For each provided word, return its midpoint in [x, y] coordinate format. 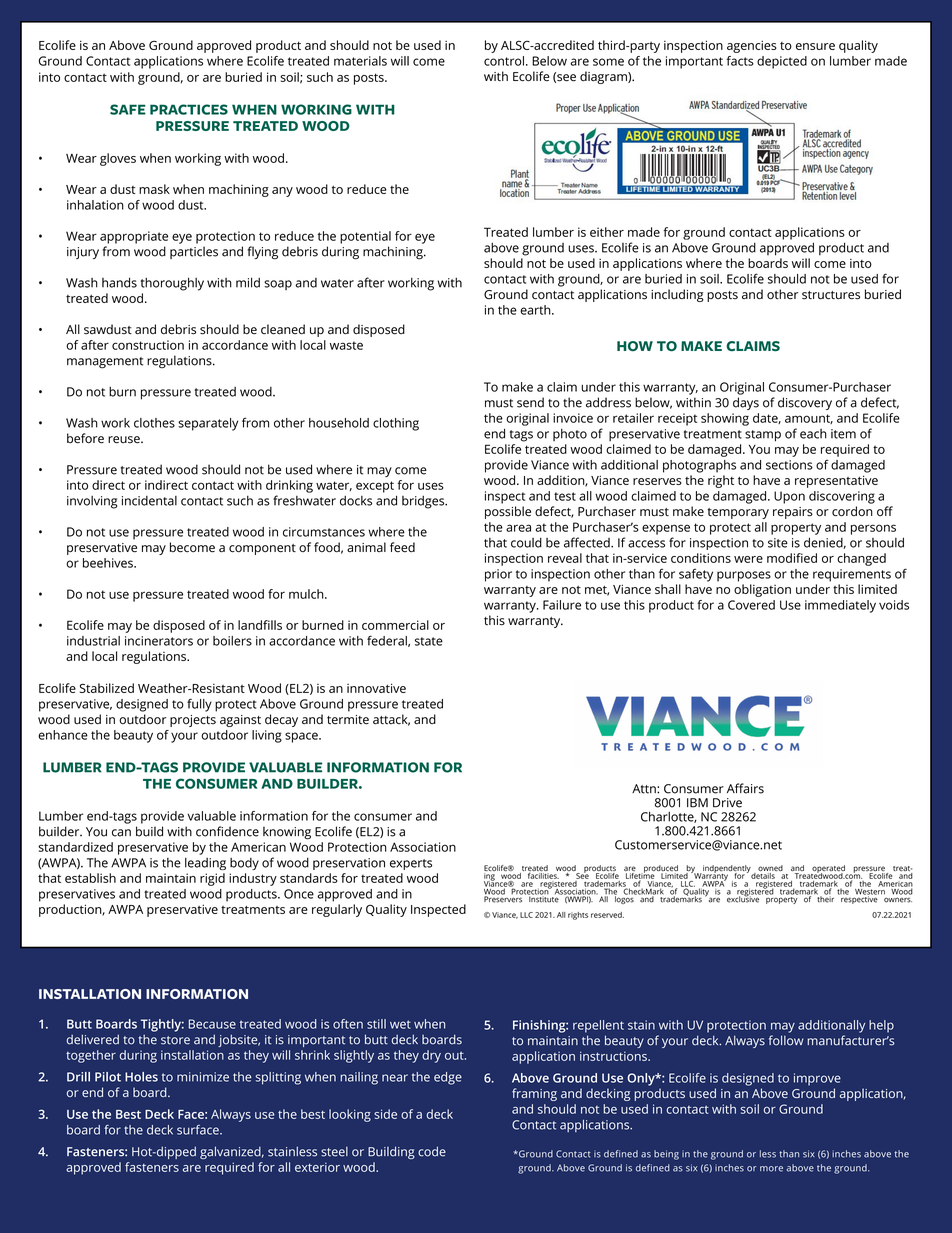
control [504, 61]
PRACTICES [189, 109]
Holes [141, 1077]
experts [411, 864]
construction [148, 345]
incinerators [159, 641]
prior [498, 575]
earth [536, 310]
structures [831, 295]
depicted [782, 62]
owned [770, 869]
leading [205, 864]
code [432, 1151]
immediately [840, 606]
